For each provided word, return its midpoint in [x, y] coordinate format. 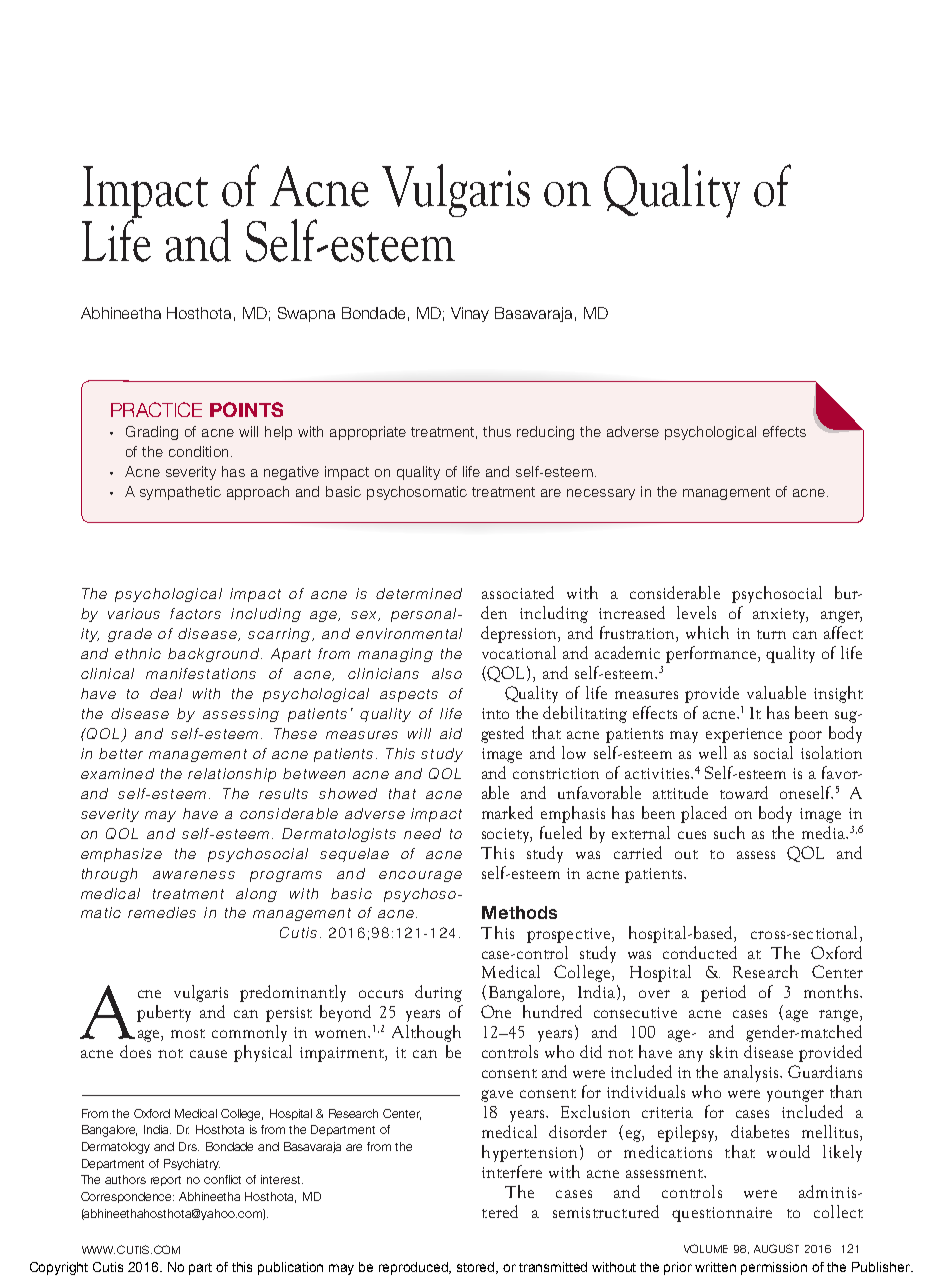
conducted [700, 952]
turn [771, 634]
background [213, 655]
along [256, 895]
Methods [519, 912]
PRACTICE [156, 409]
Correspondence [127, 1197]
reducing [545, 433]
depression [520, 634]
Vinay [470, 314]
